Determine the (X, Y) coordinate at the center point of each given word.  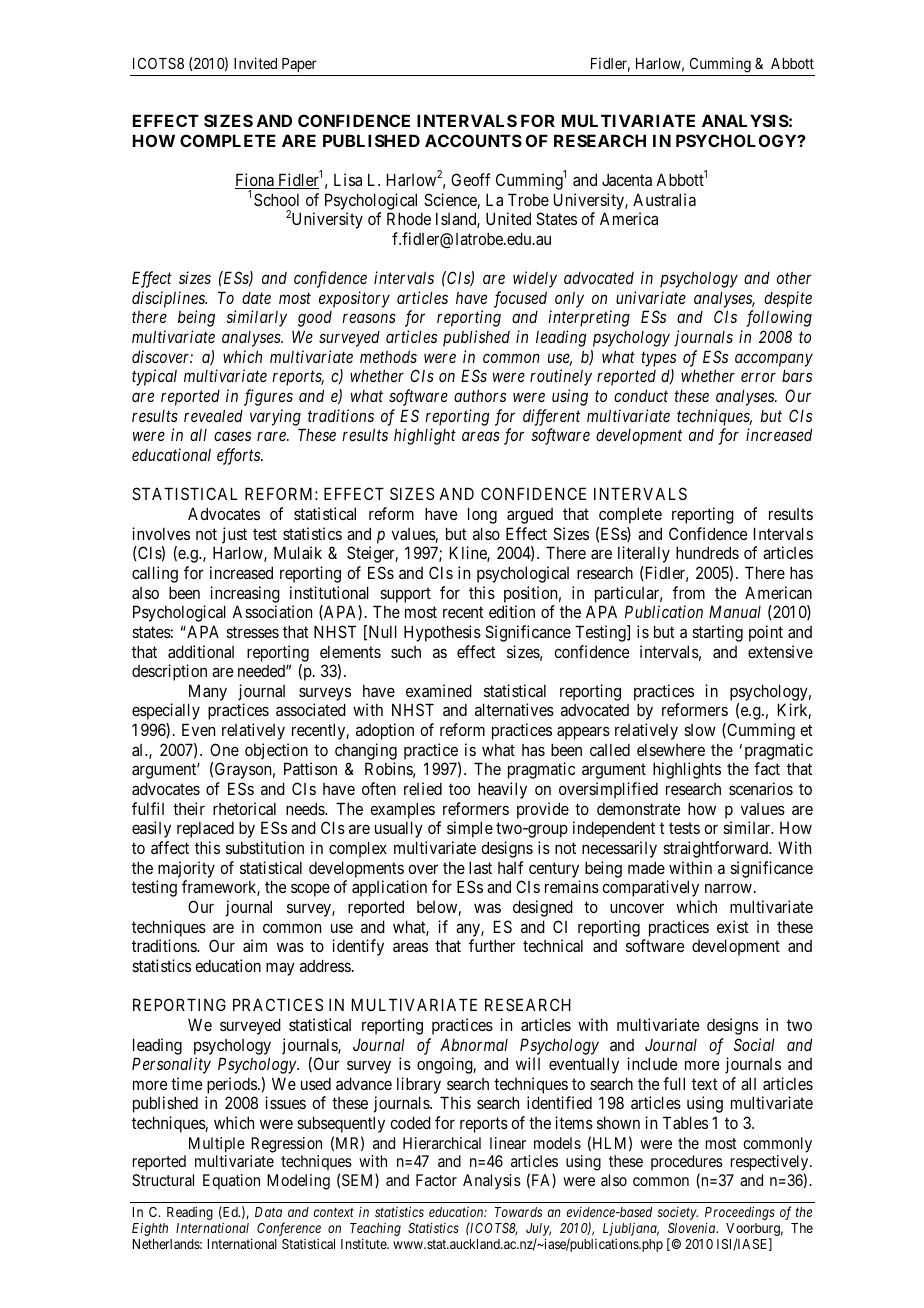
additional (201, 651)
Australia (664, 199)
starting (717, 633)
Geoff (470, 179)
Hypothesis (442, 633)
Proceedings (740, 1214)
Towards (518, 1212)
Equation (231, 1181)
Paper (299, 65)
